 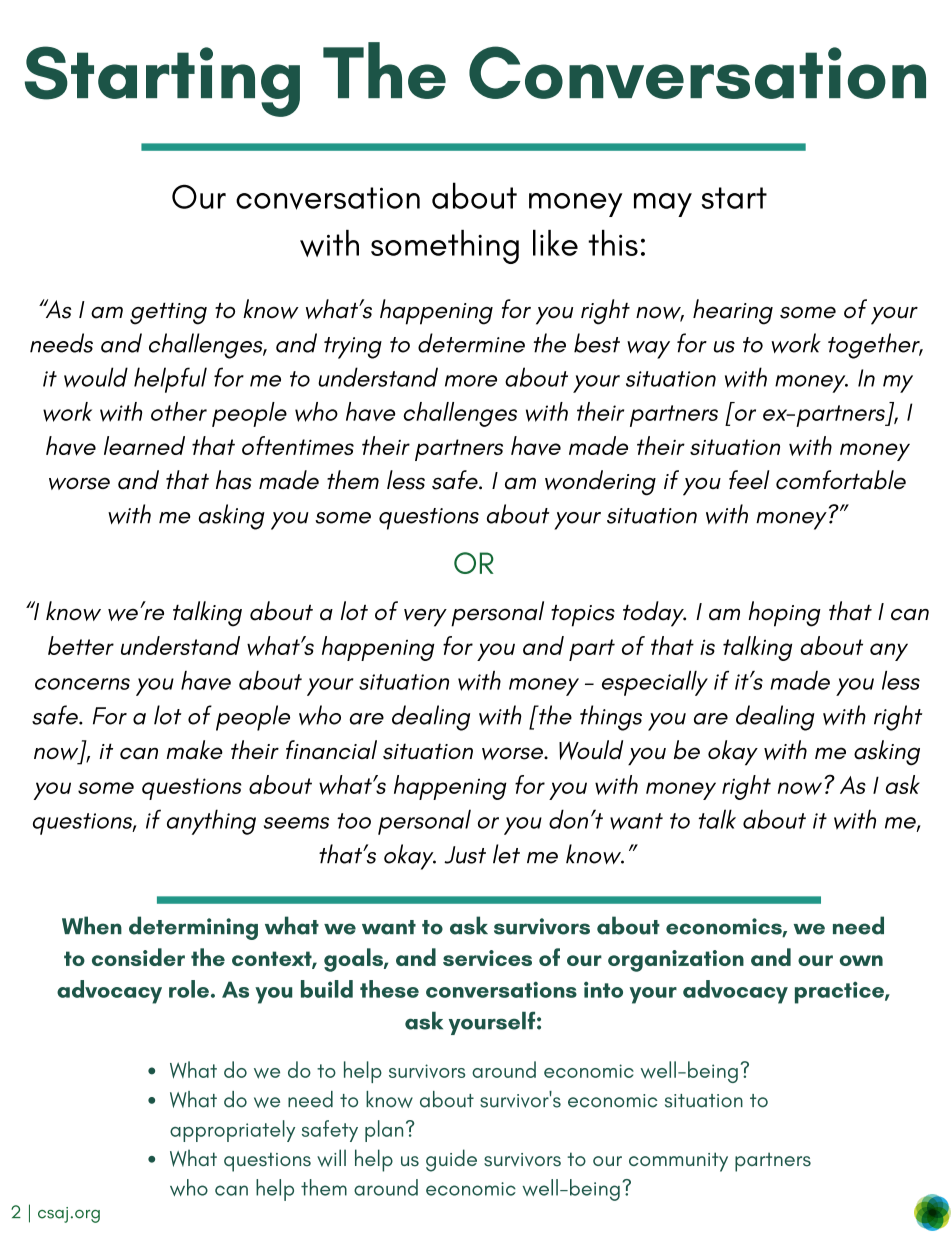 I want to click on like, so click(x=555, y=243).
